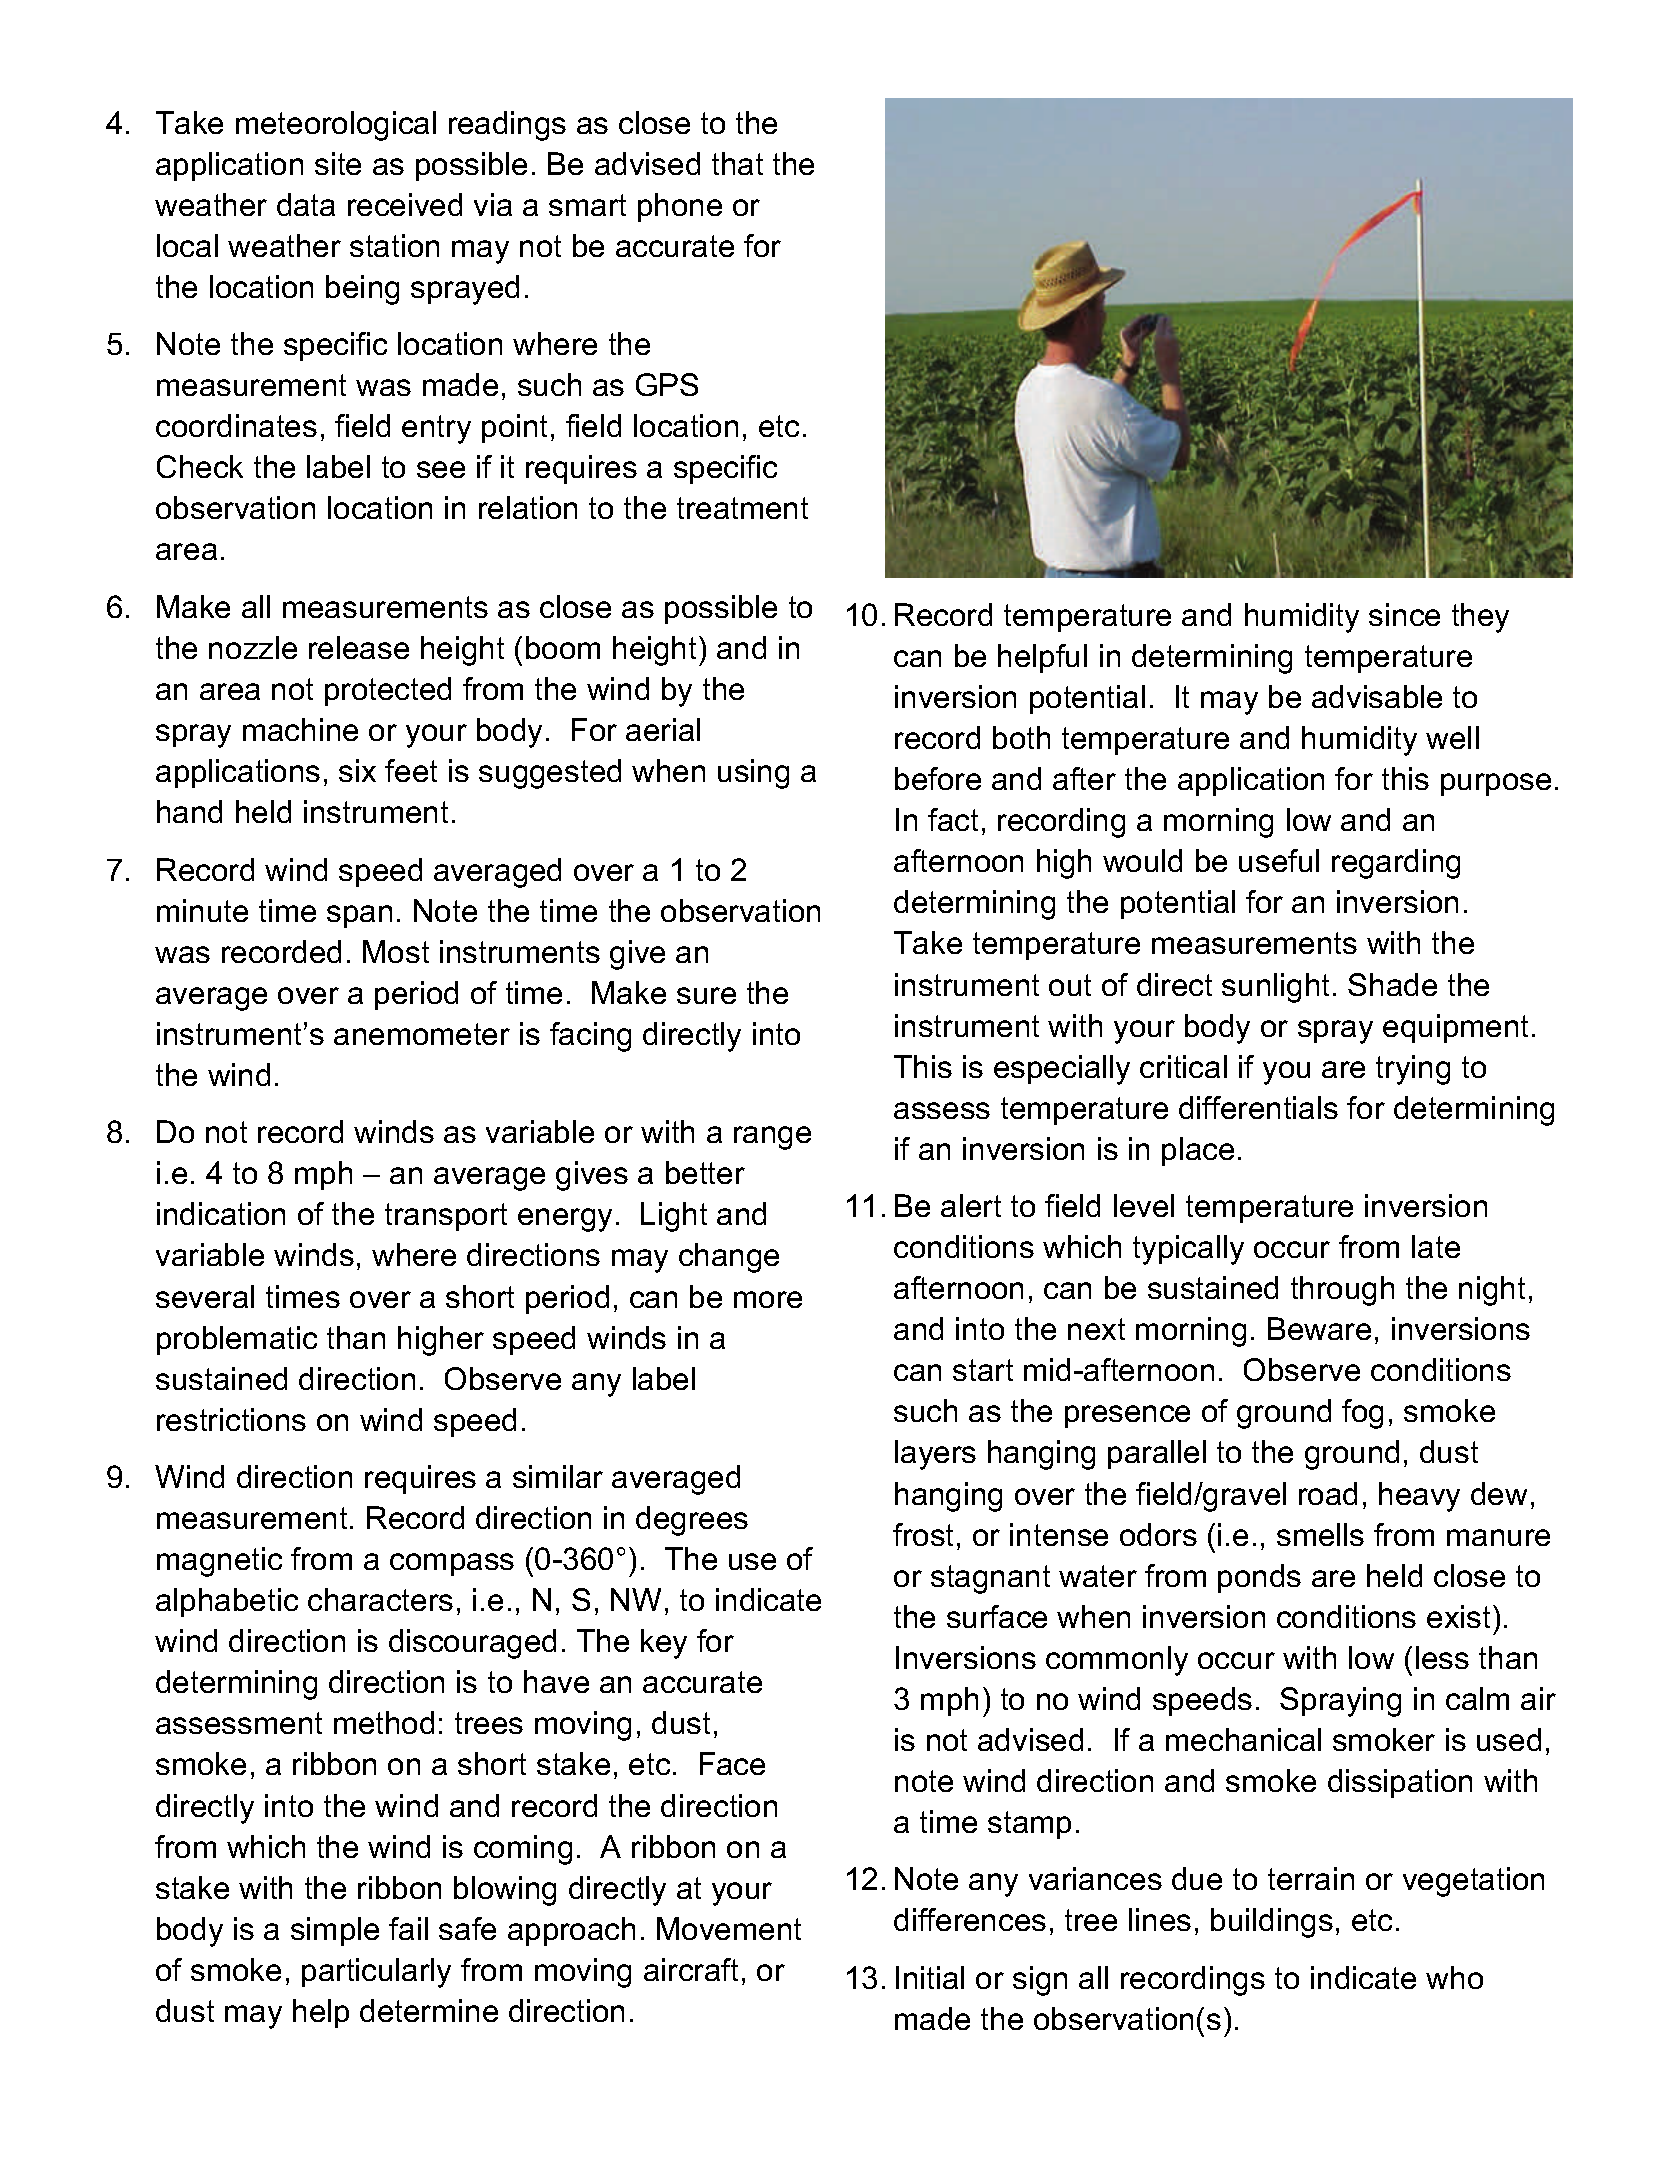 The width and height of the screenshot is (1673, 2165). I want to click on characters, so click(380, 1599).
